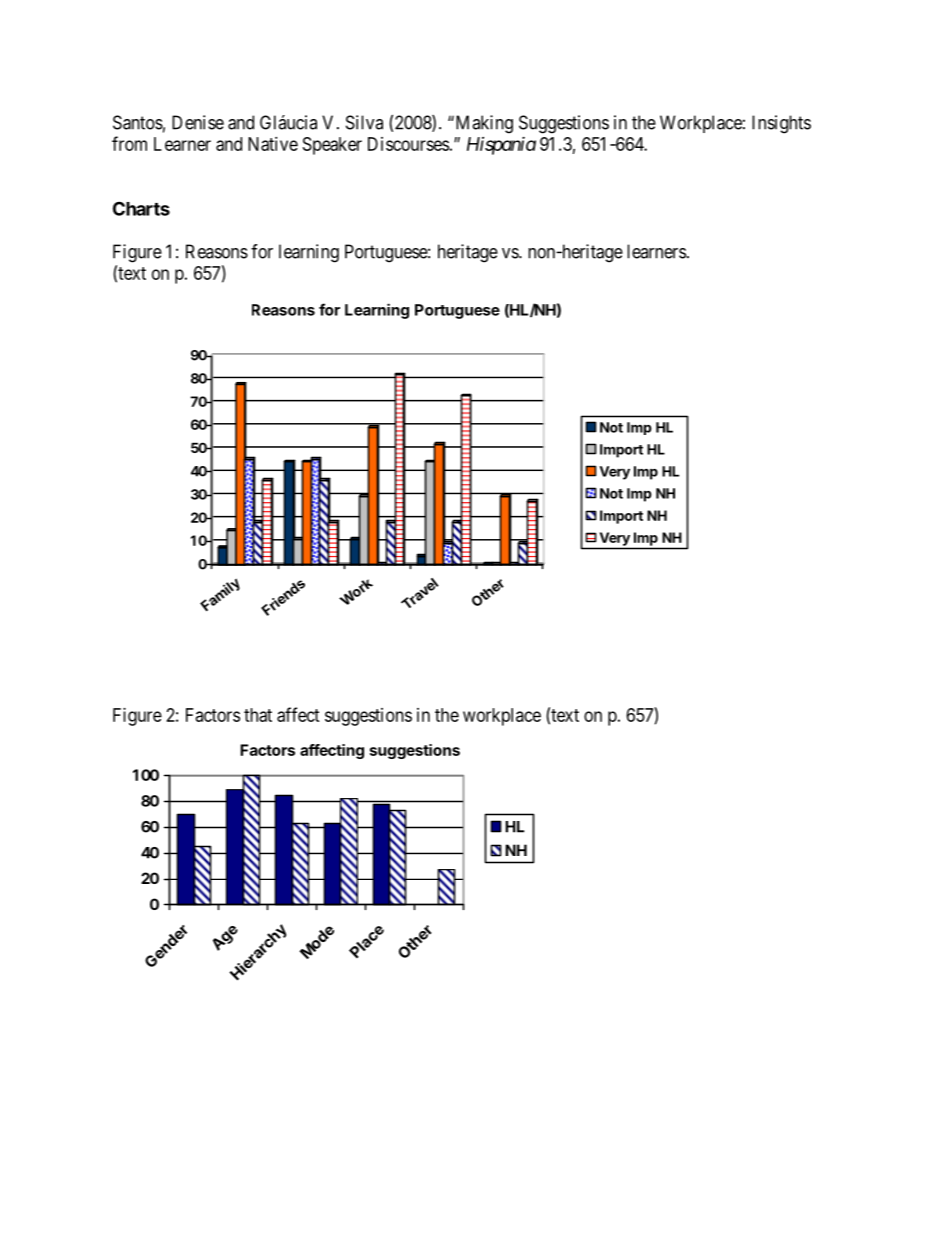 The image size is (952, 1233). I want to click on Speaker, so click(332, 146).
